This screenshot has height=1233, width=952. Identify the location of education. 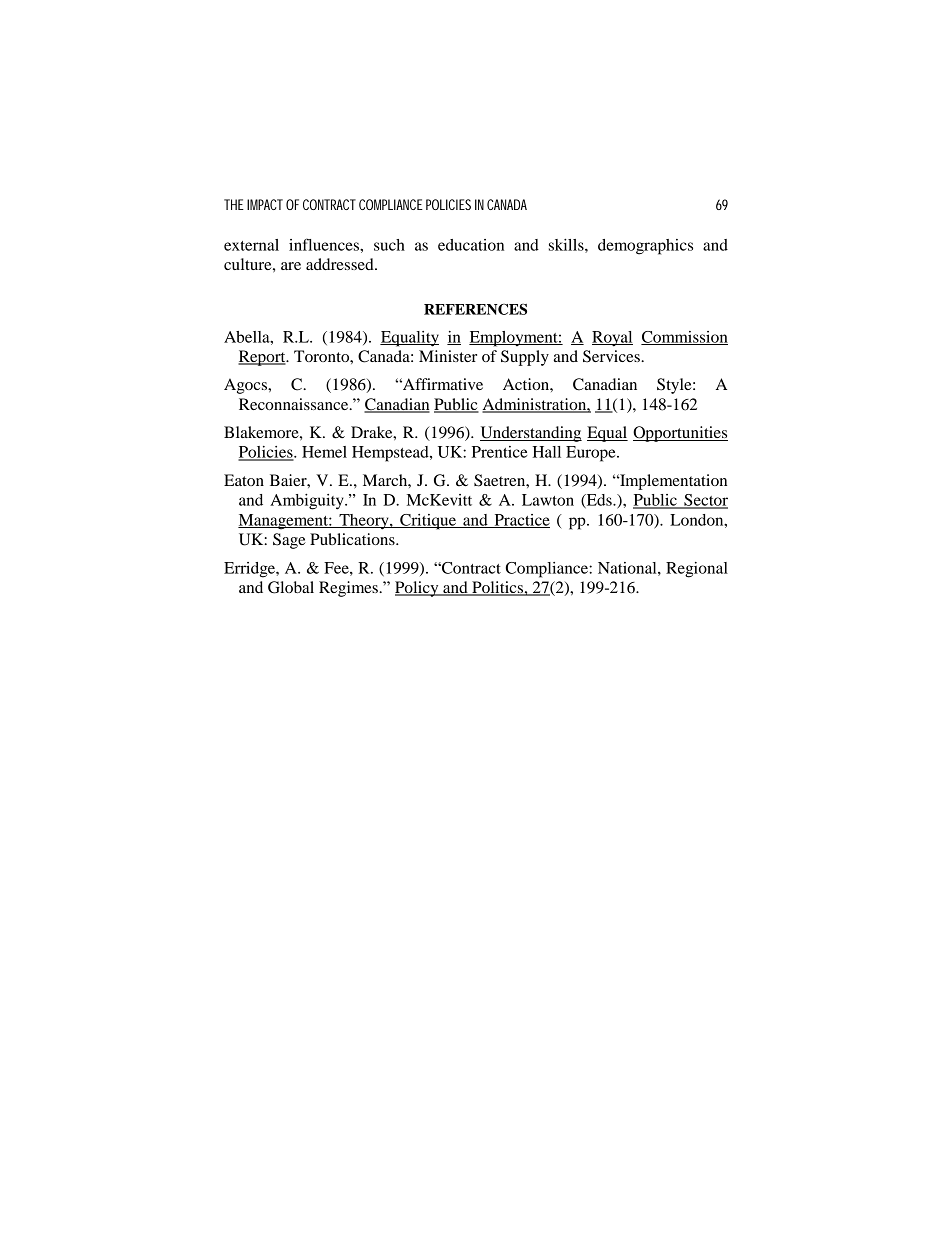
(471, 245).
